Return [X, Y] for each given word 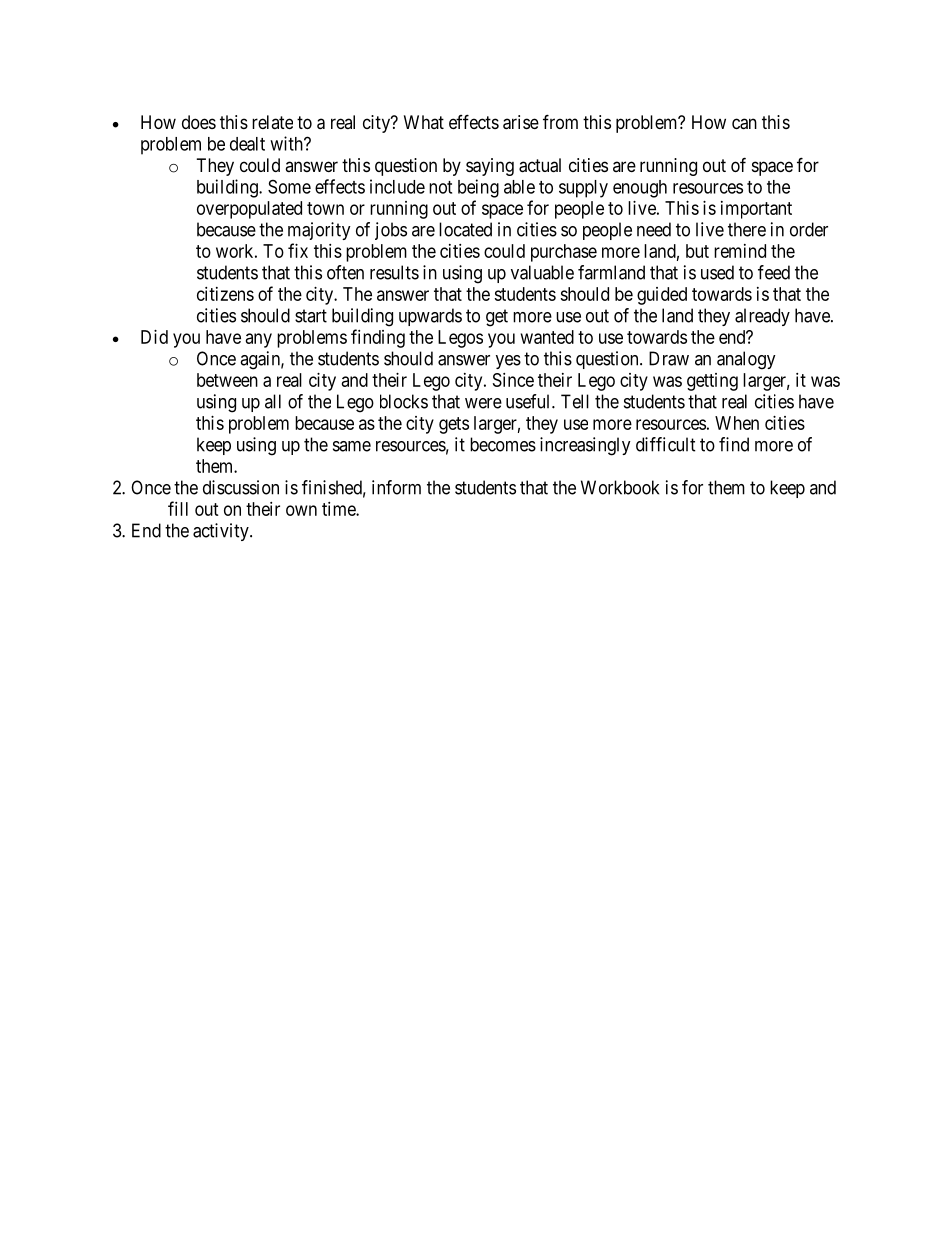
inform [396, 487]
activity [222, 532]
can [744, 124]
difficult [666, 444]
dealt [247, 144]
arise [521, 122]
